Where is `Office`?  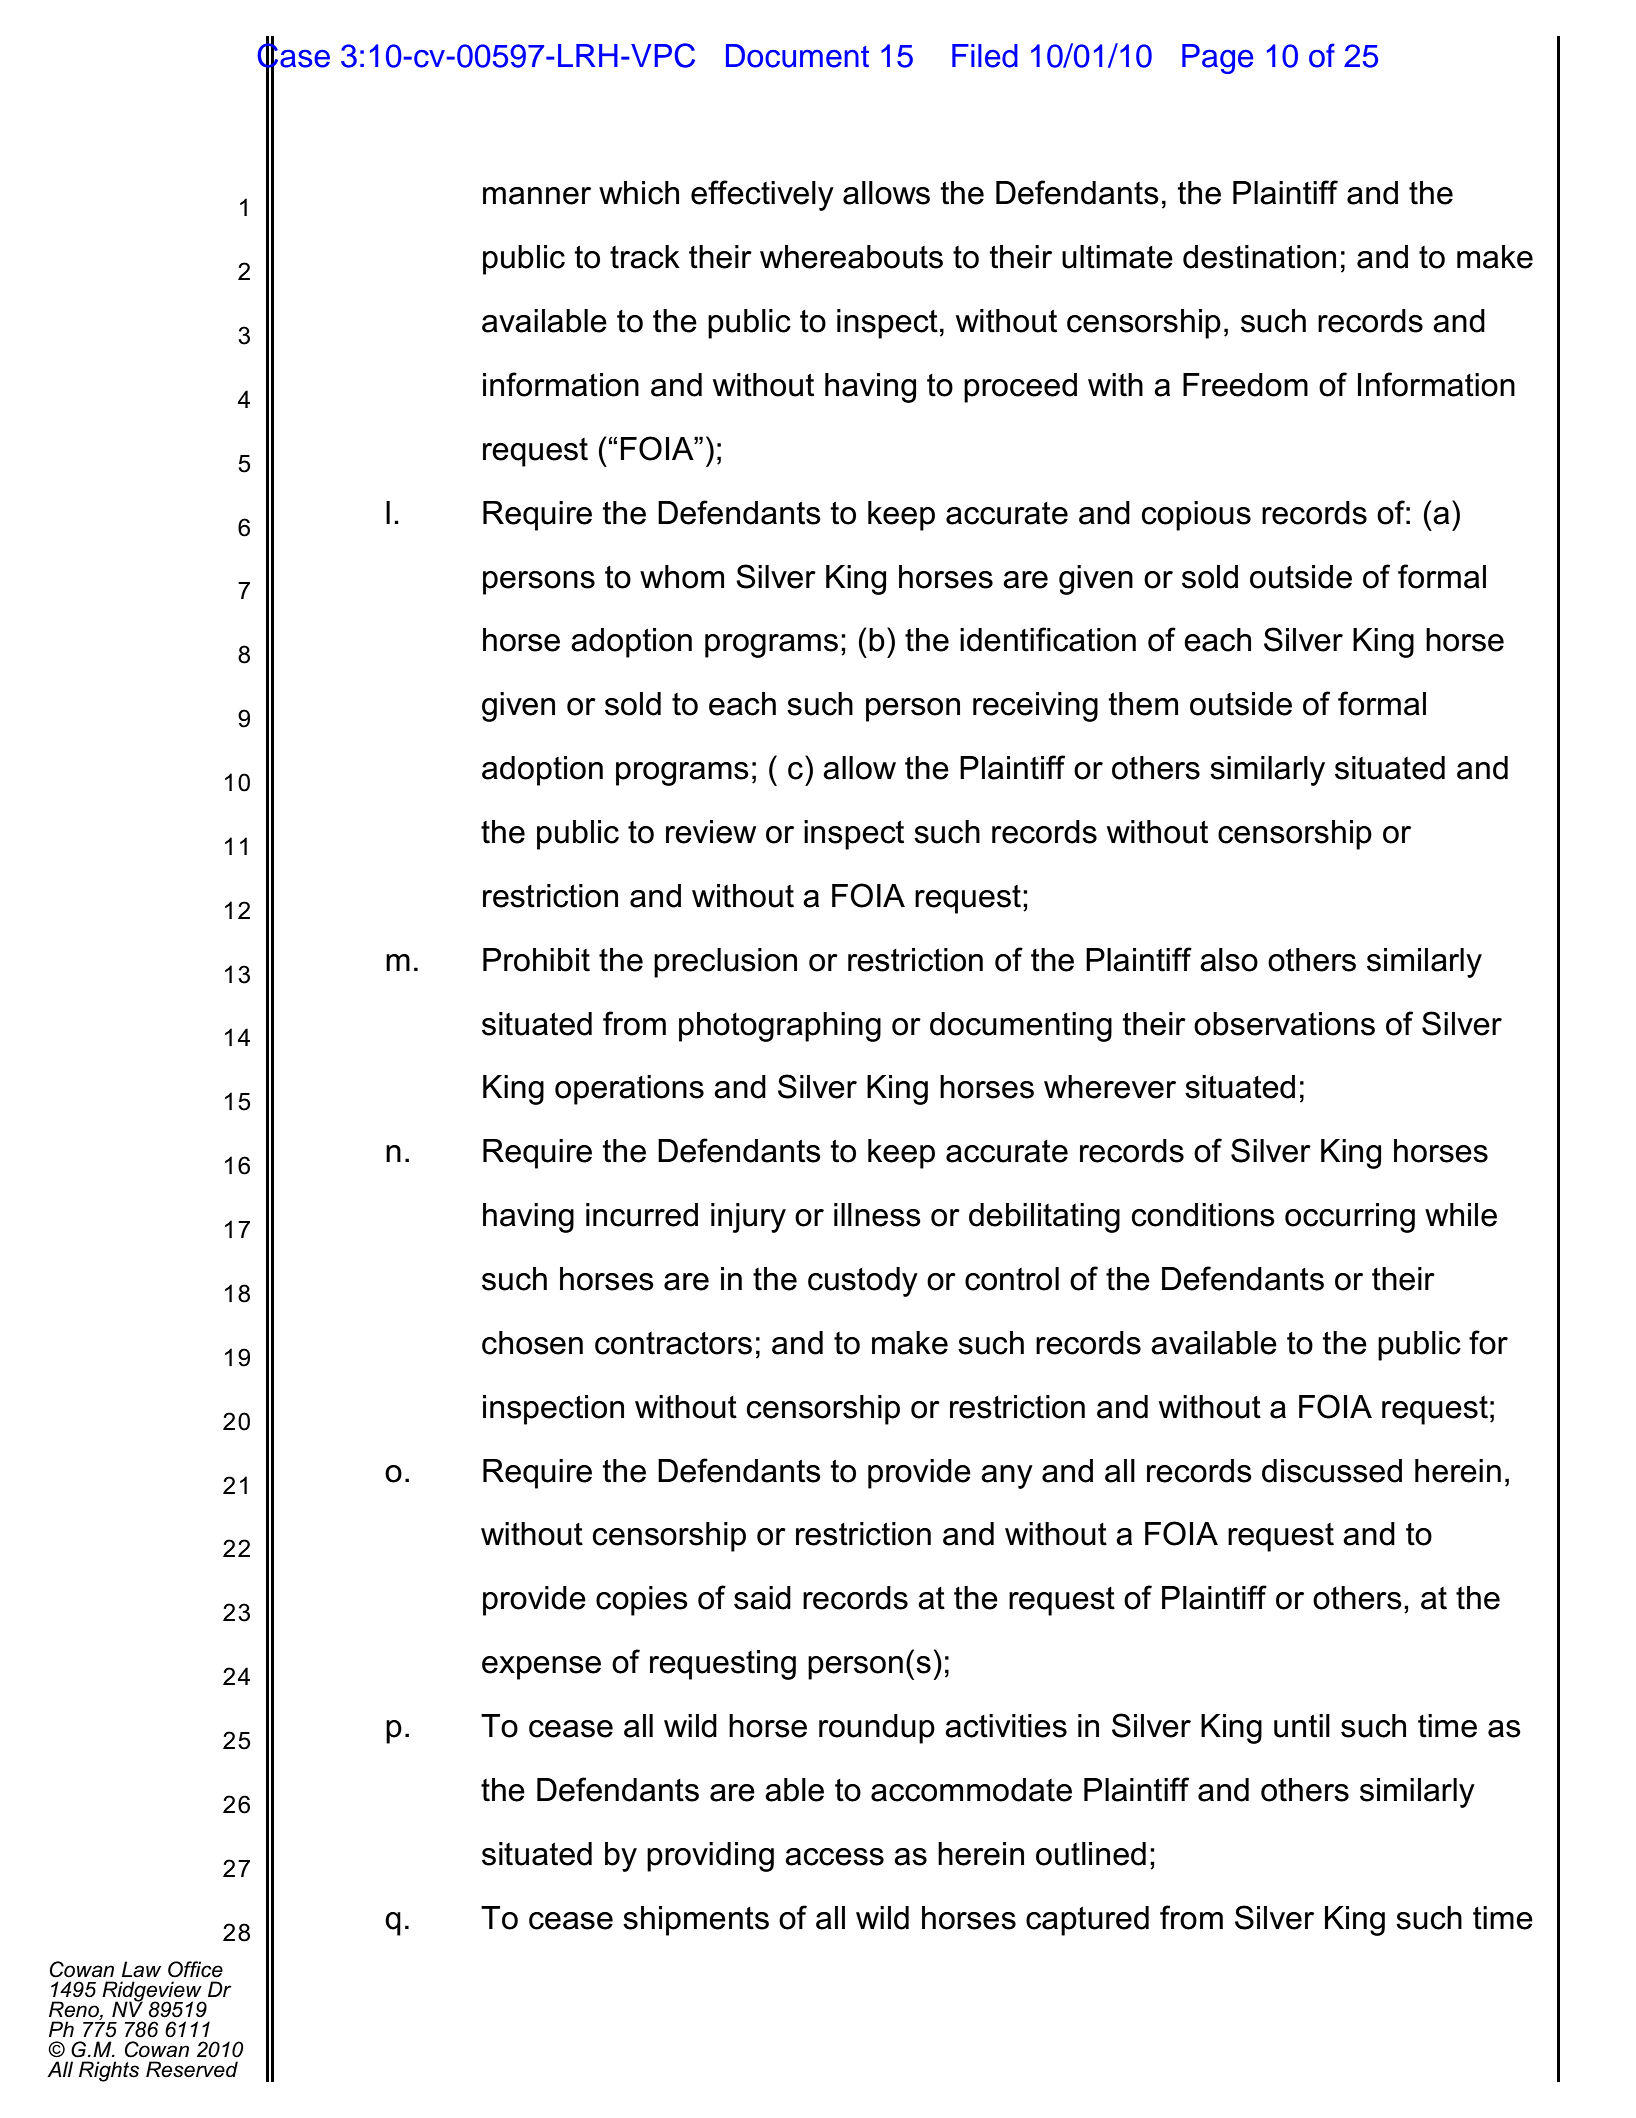
Office is located at coordinates (195, 1969).
